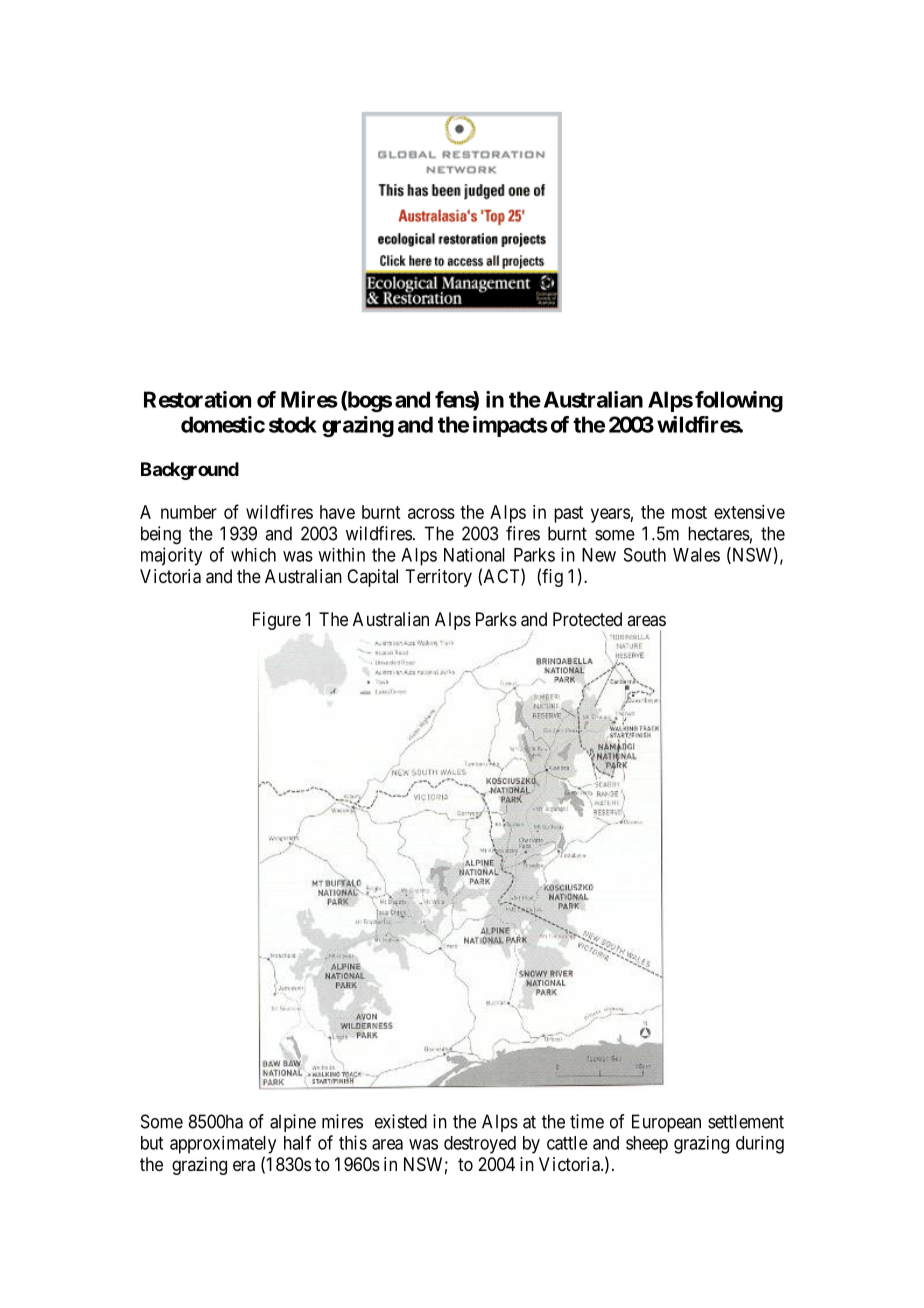 The image size is (924, 1308). Describe the element at coordinates (689, 512) in the screenshot. I see `most` at that location.
